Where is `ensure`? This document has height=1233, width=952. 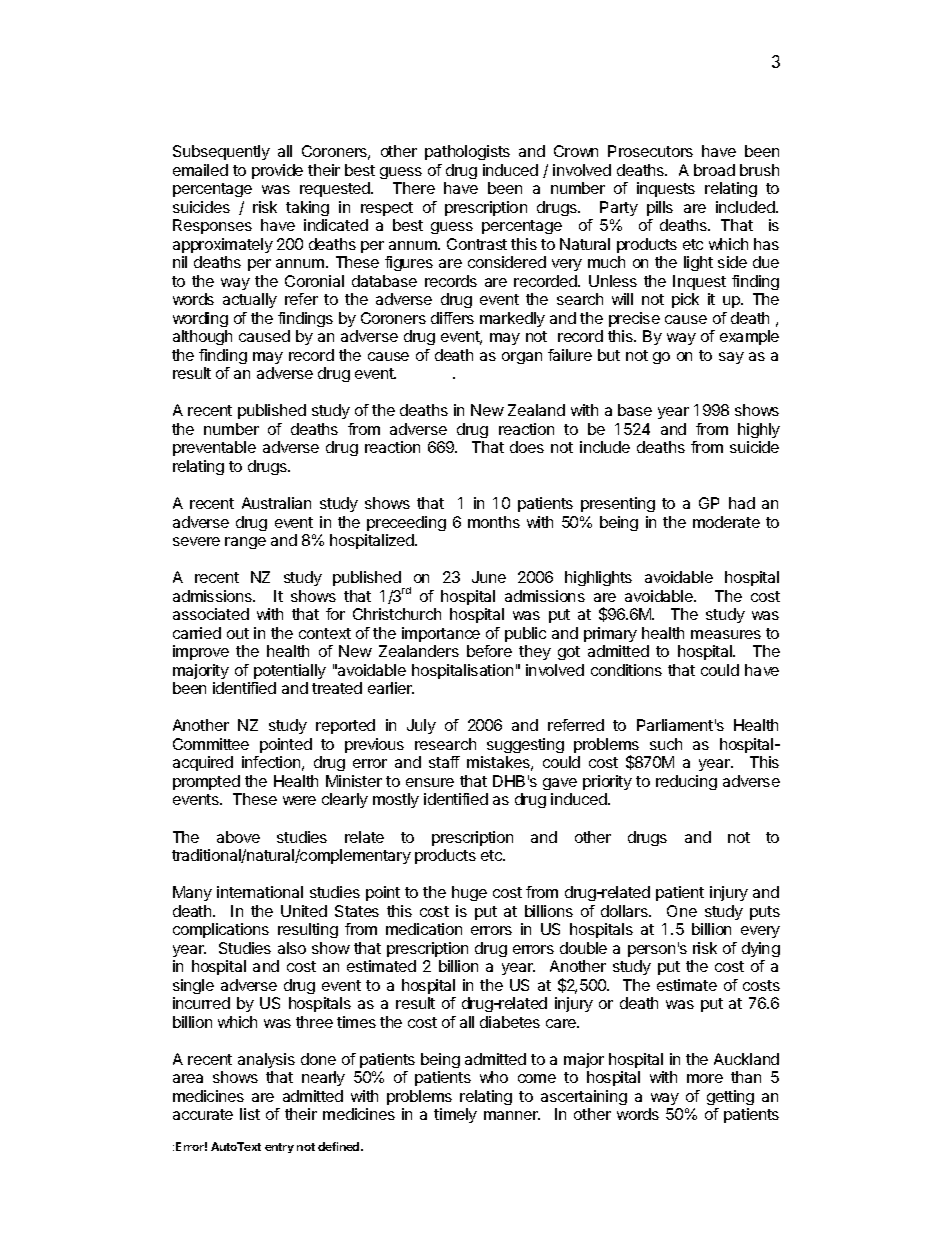 ensure is located at coordinates (430, 782).
